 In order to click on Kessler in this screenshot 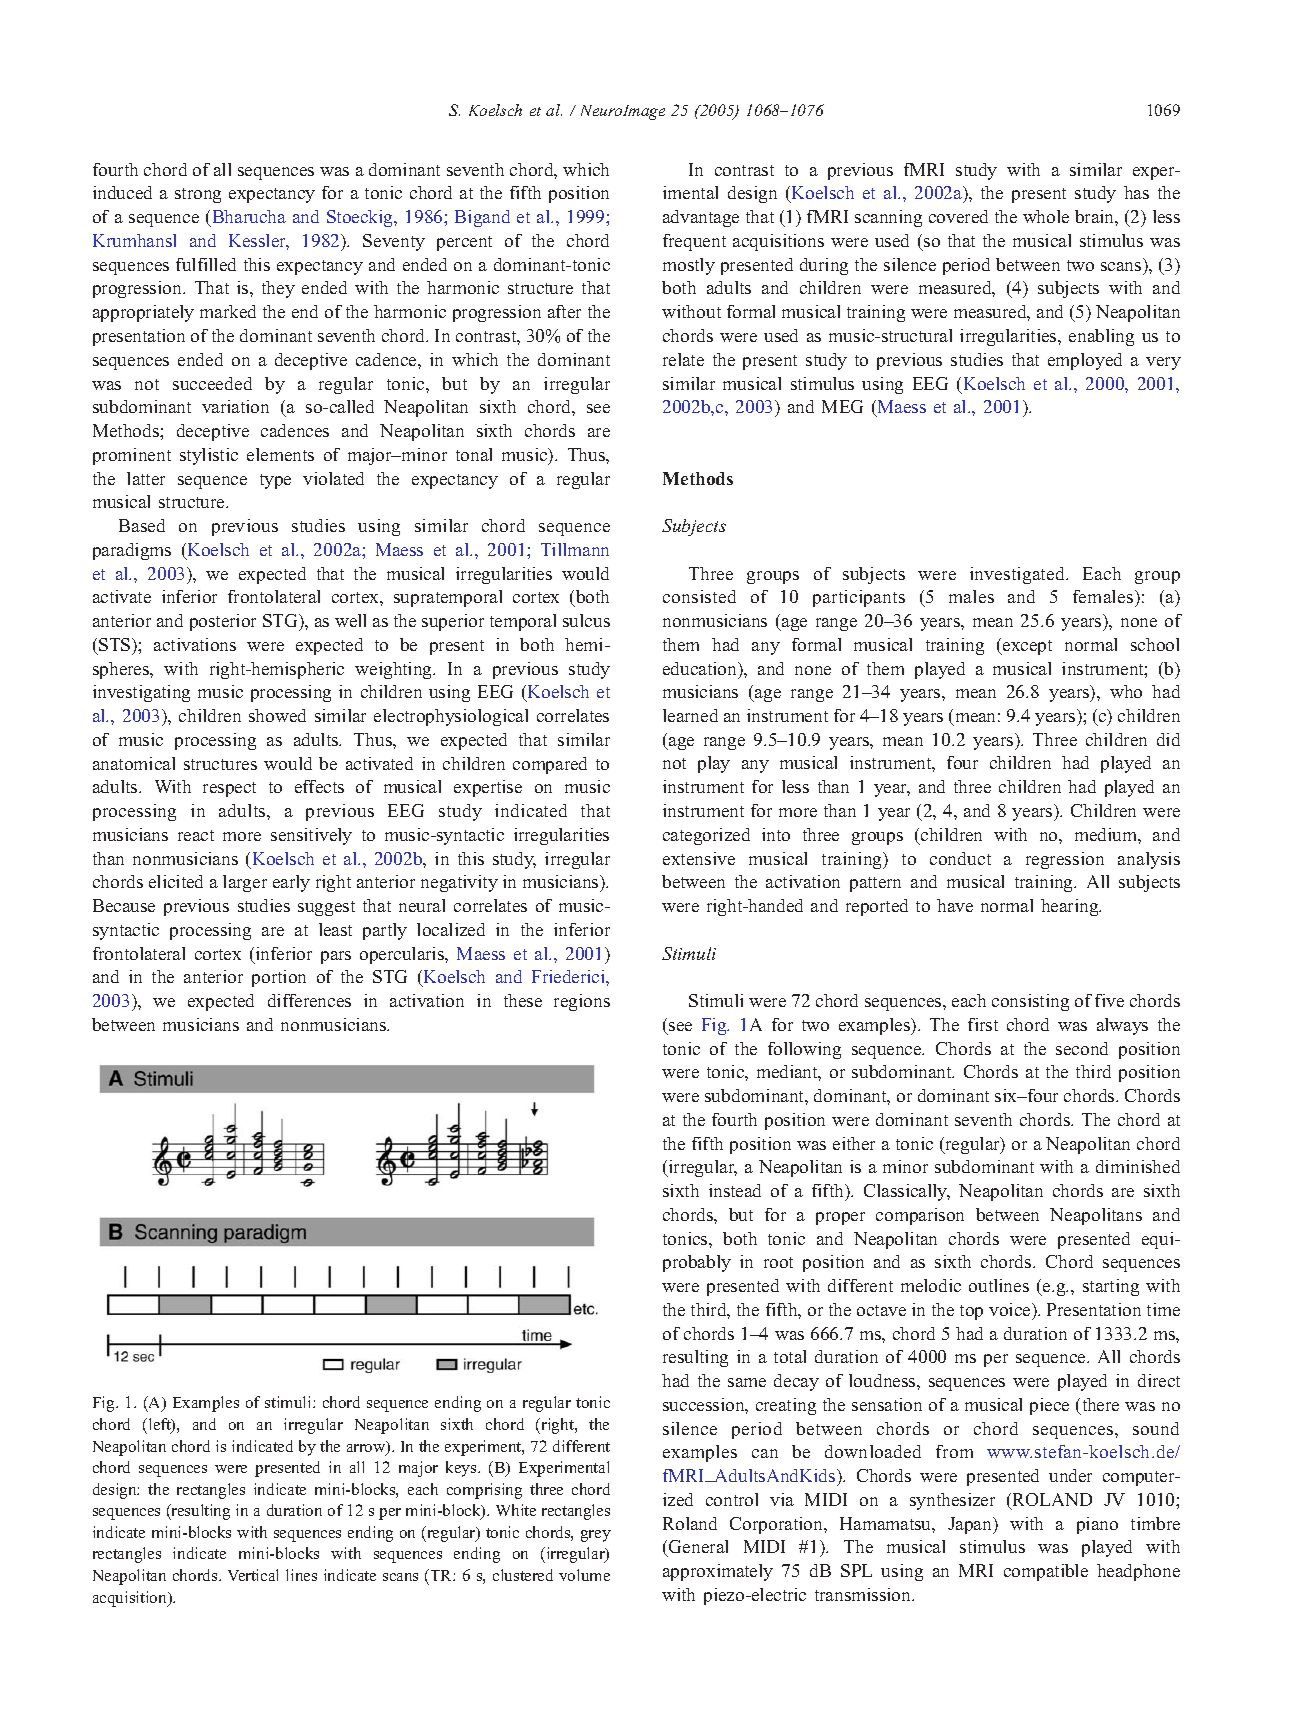, I will do `click(259, 242)`.
